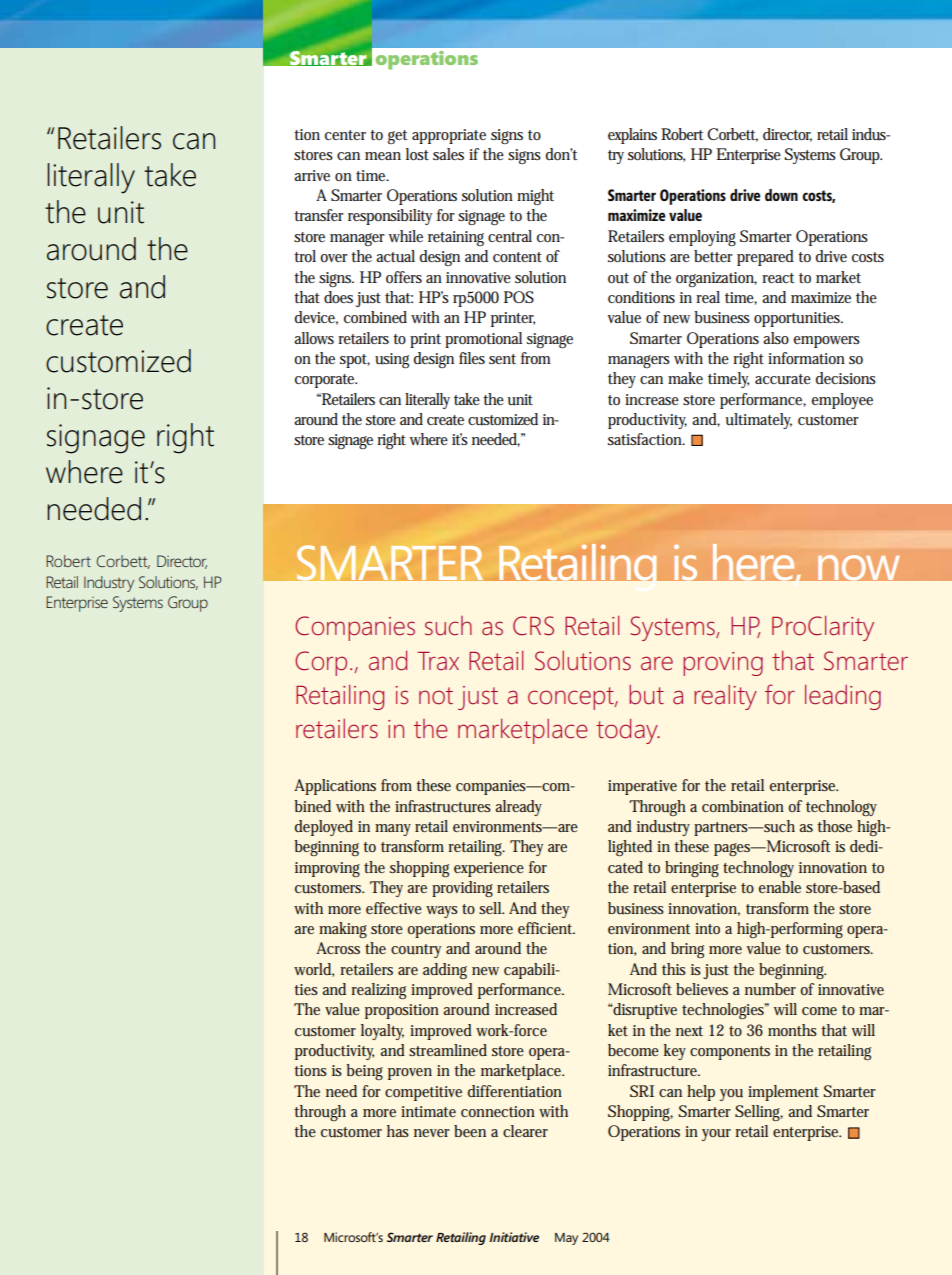 The image size is (952, 1275). What do you see at coordinates (781, 195) in the screenshot?
I see `down` at bounding box center [781, 195].
